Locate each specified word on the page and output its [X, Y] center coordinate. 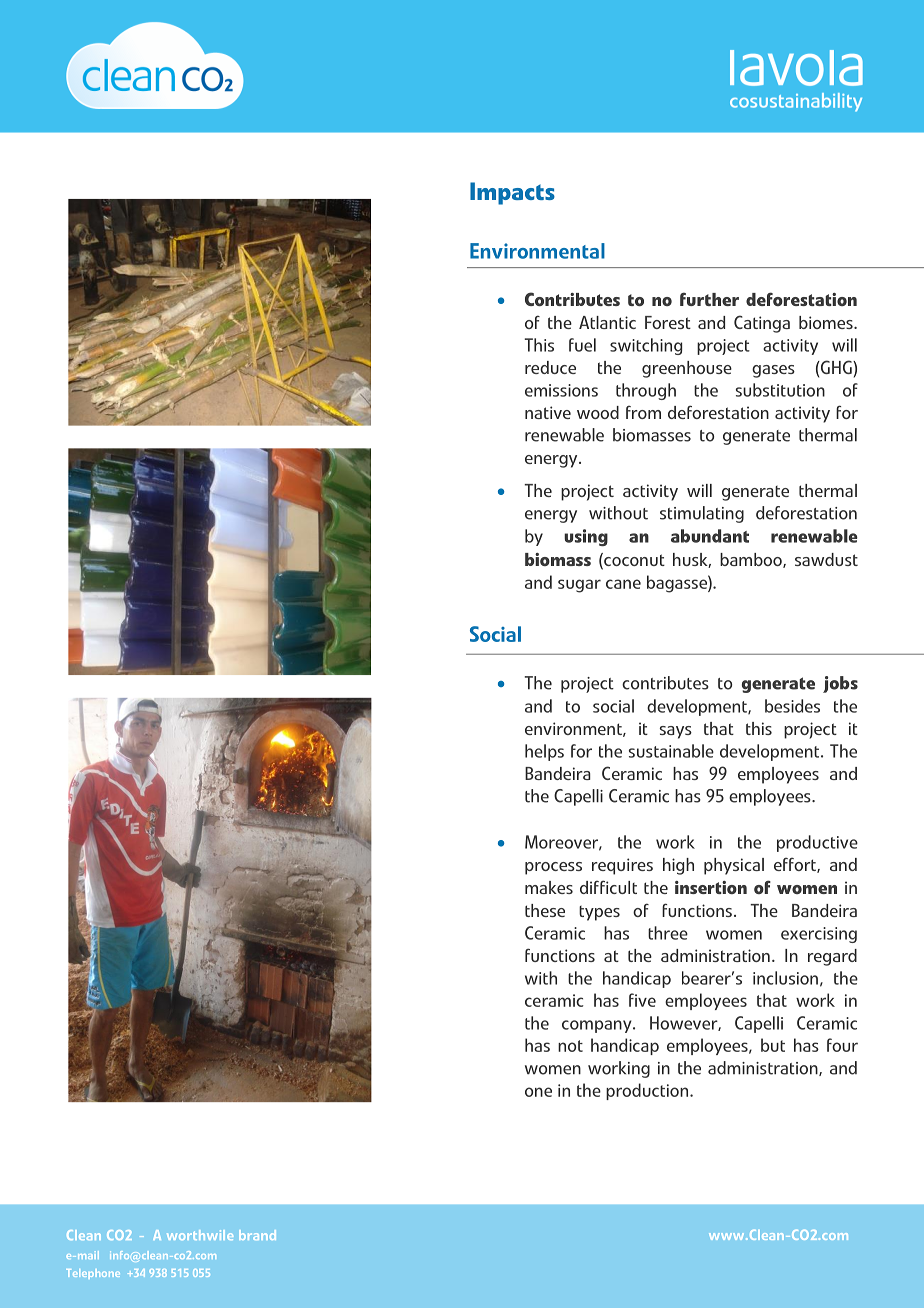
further [709, 299]
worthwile [200, 1235]
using [586, 537]
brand [257, 1235]
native [548, 412]
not [570, 1046]
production [648, 1091]
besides [792, 706]
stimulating [702, 514]
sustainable [671, 751]
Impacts [512, 193]
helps [544, 752]
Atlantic [607, 322]
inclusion [785, 978]
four [842, 1045]
